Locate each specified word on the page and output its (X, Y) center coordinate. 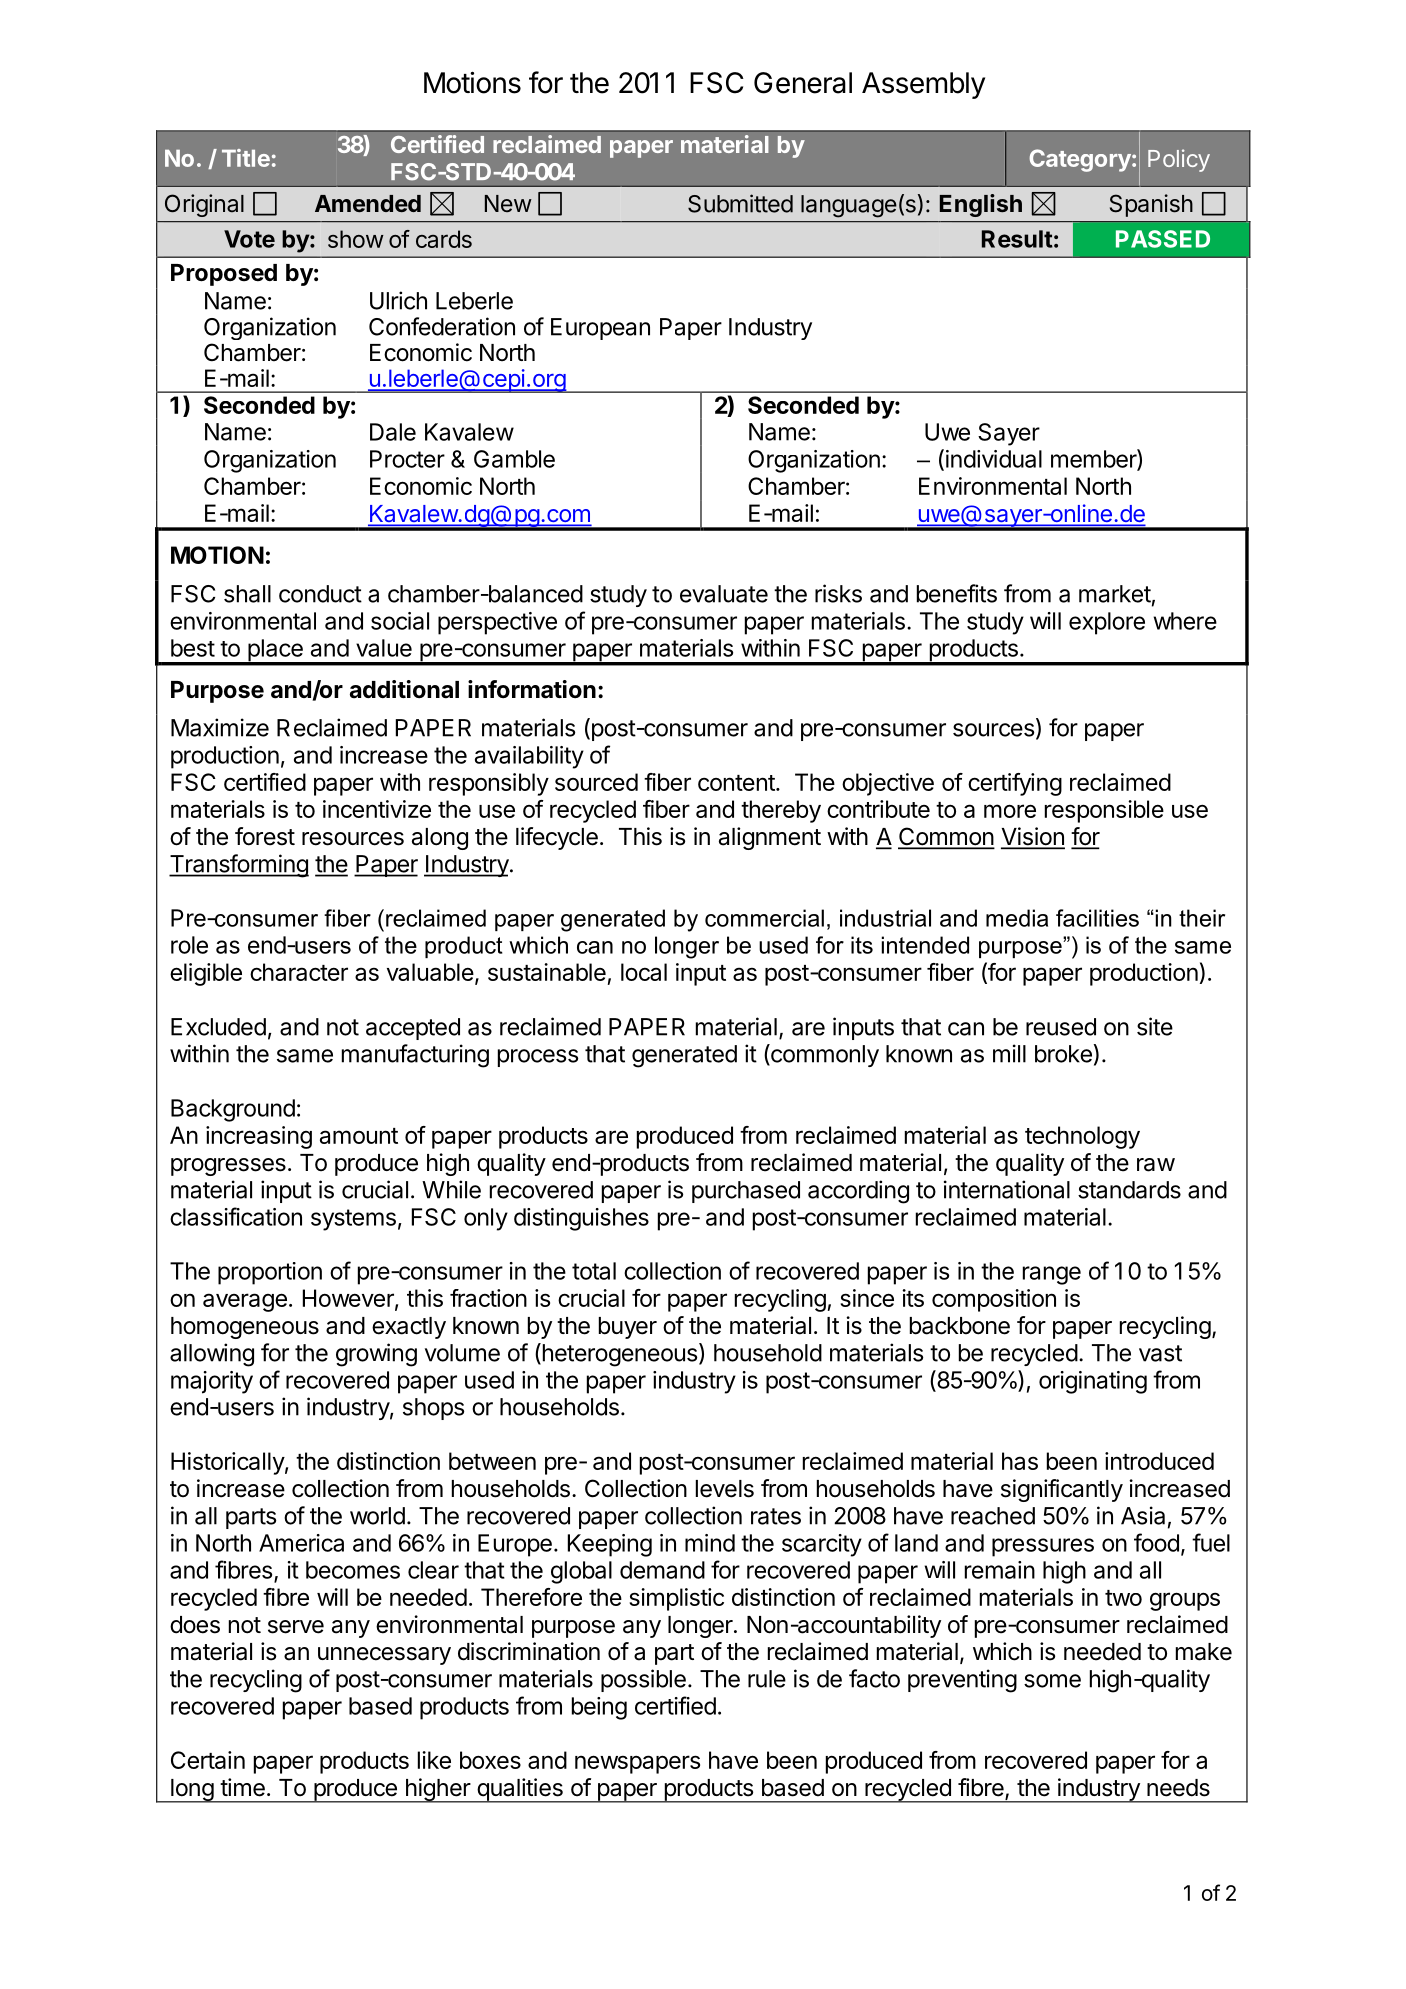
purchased (746, 1192)
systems (353, 1220)
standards (1129, 1190)
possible (643, 1680)
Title (246, 158)
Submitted (740, 203)
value (384, 648)
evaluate (724, 594)
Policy (1179, 160)
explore (1107, 623)
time (242, 1787)
